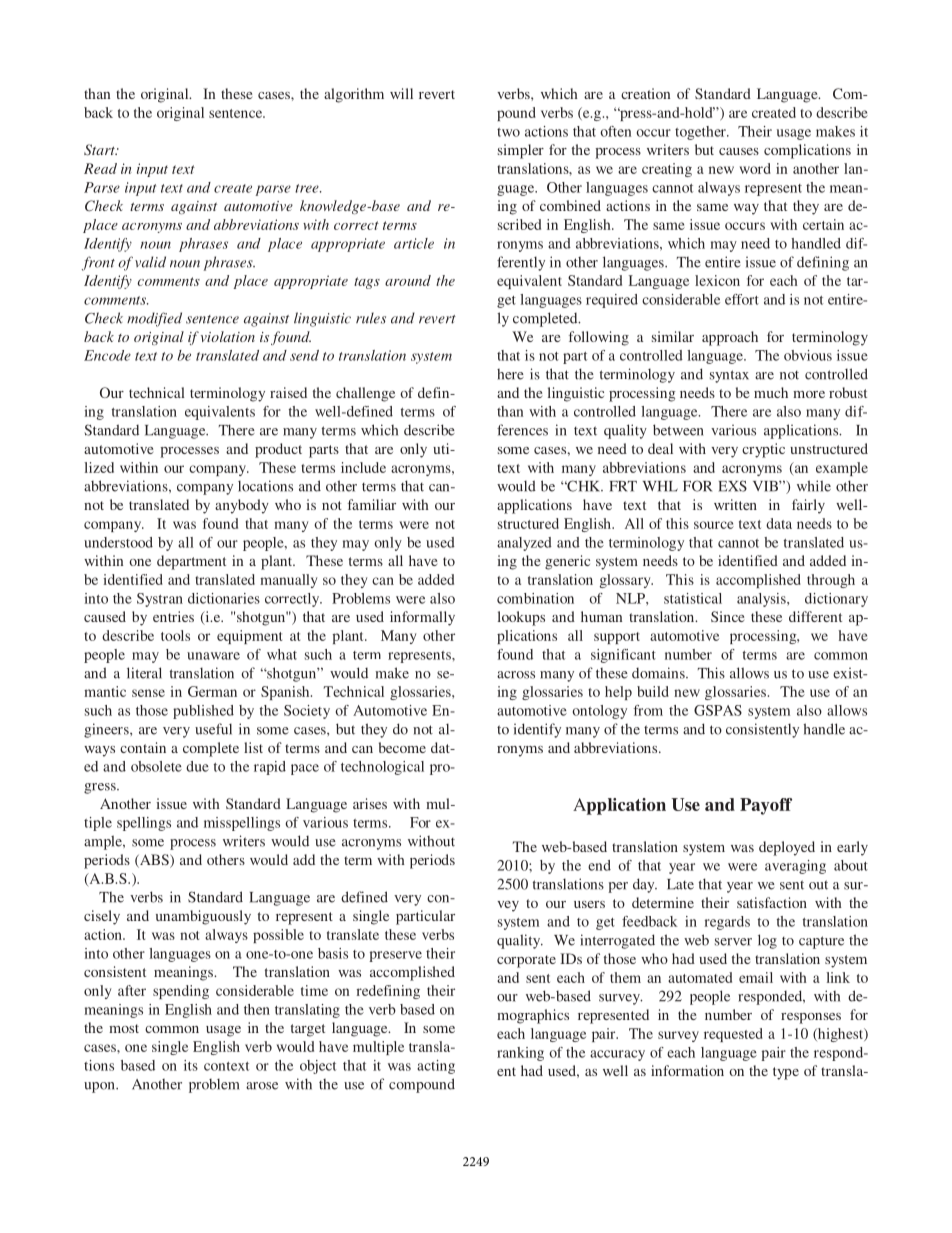  Describe the element at coordinates (100, 150) in the screenshot. I see `Start` at that location.
